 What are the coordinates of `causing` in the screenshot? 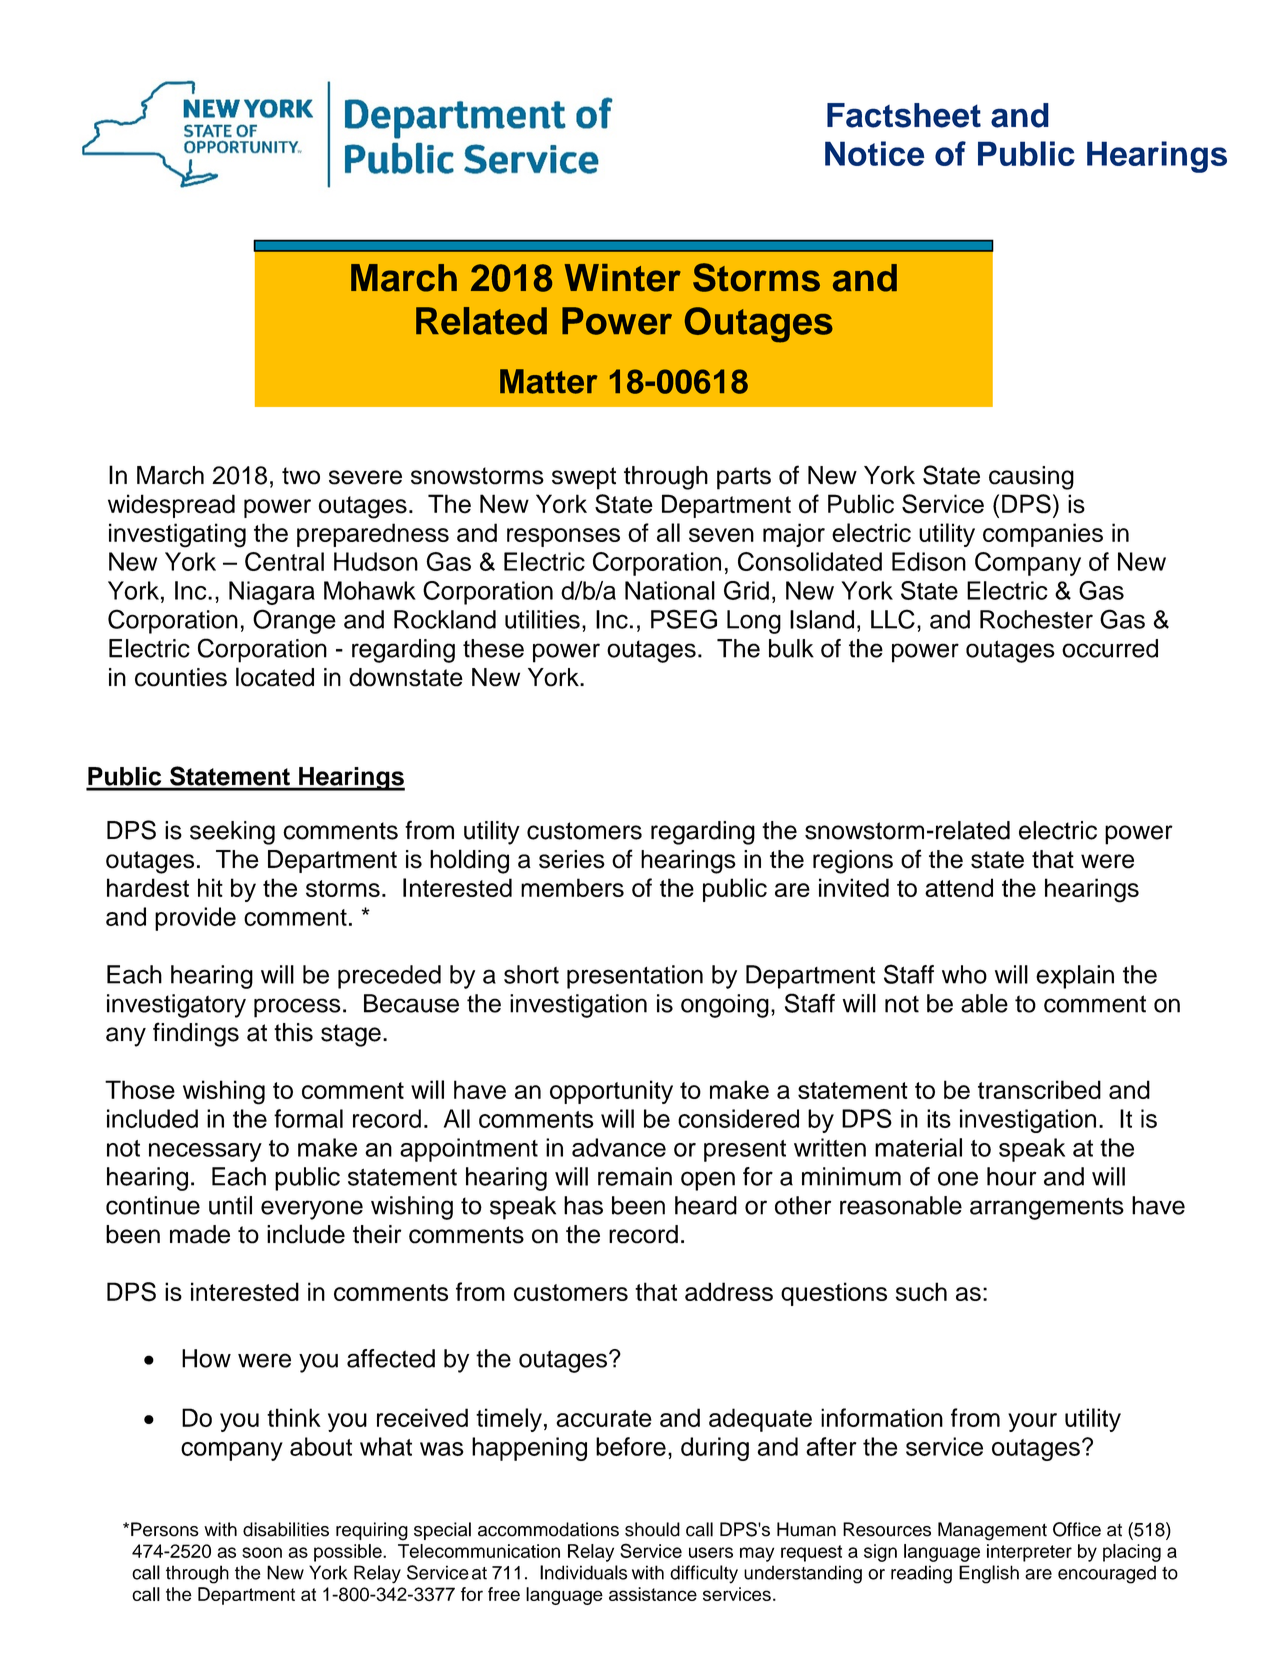 It's located at (1031, 478).
